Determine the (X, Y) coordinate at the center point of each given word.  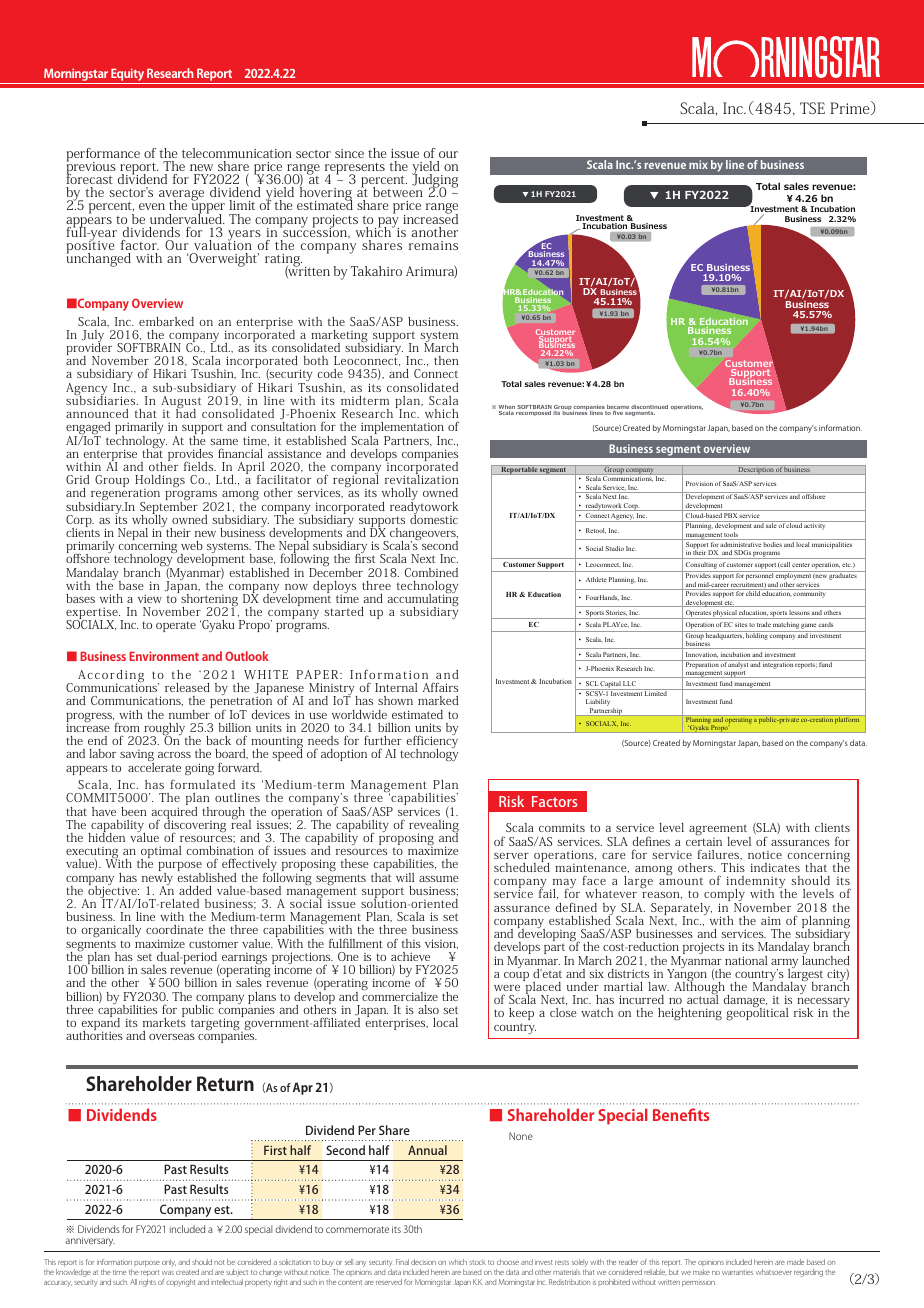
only (169, 1263)
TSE (812, 108)
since (349, 153)
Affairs (440, 687)
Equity (127, 76)
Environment (164, 656)
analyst (738, 664)
